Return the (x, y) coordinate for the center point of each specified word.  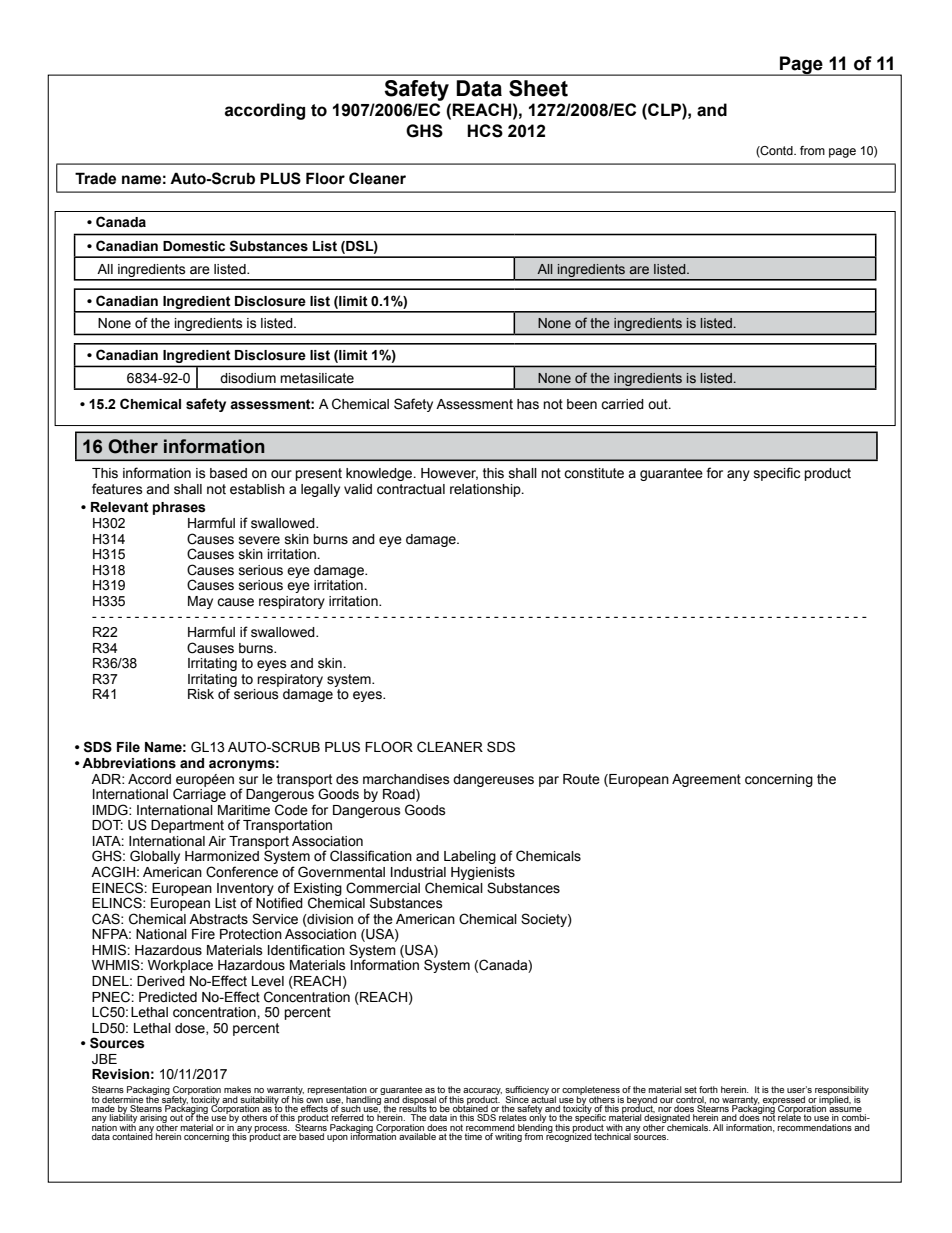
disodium (248, 378)
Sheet (538, 88)
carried (622, 404)
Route (581, 779)
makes (237, 1089)
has (528, 404)
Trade (95, 178)
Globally (155, 857)
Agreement (706, 780)
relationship (486, 490)
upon (337, 1138)
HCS (485, 131)
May (200, 602)
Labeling (470, 857)
